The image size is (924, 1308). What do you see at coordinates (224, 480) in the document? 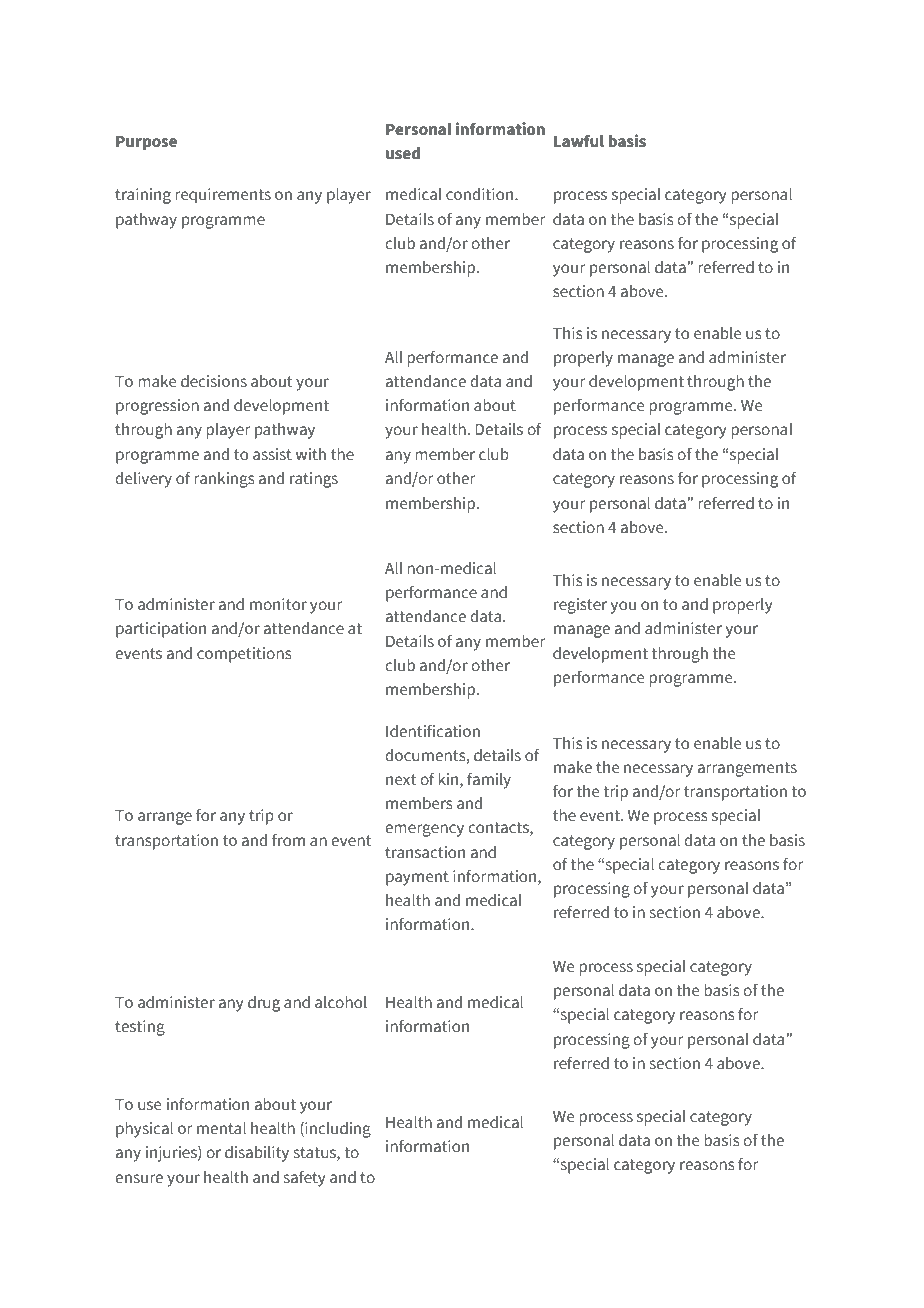
I see `rankings` at bounding box center [224, 480].
